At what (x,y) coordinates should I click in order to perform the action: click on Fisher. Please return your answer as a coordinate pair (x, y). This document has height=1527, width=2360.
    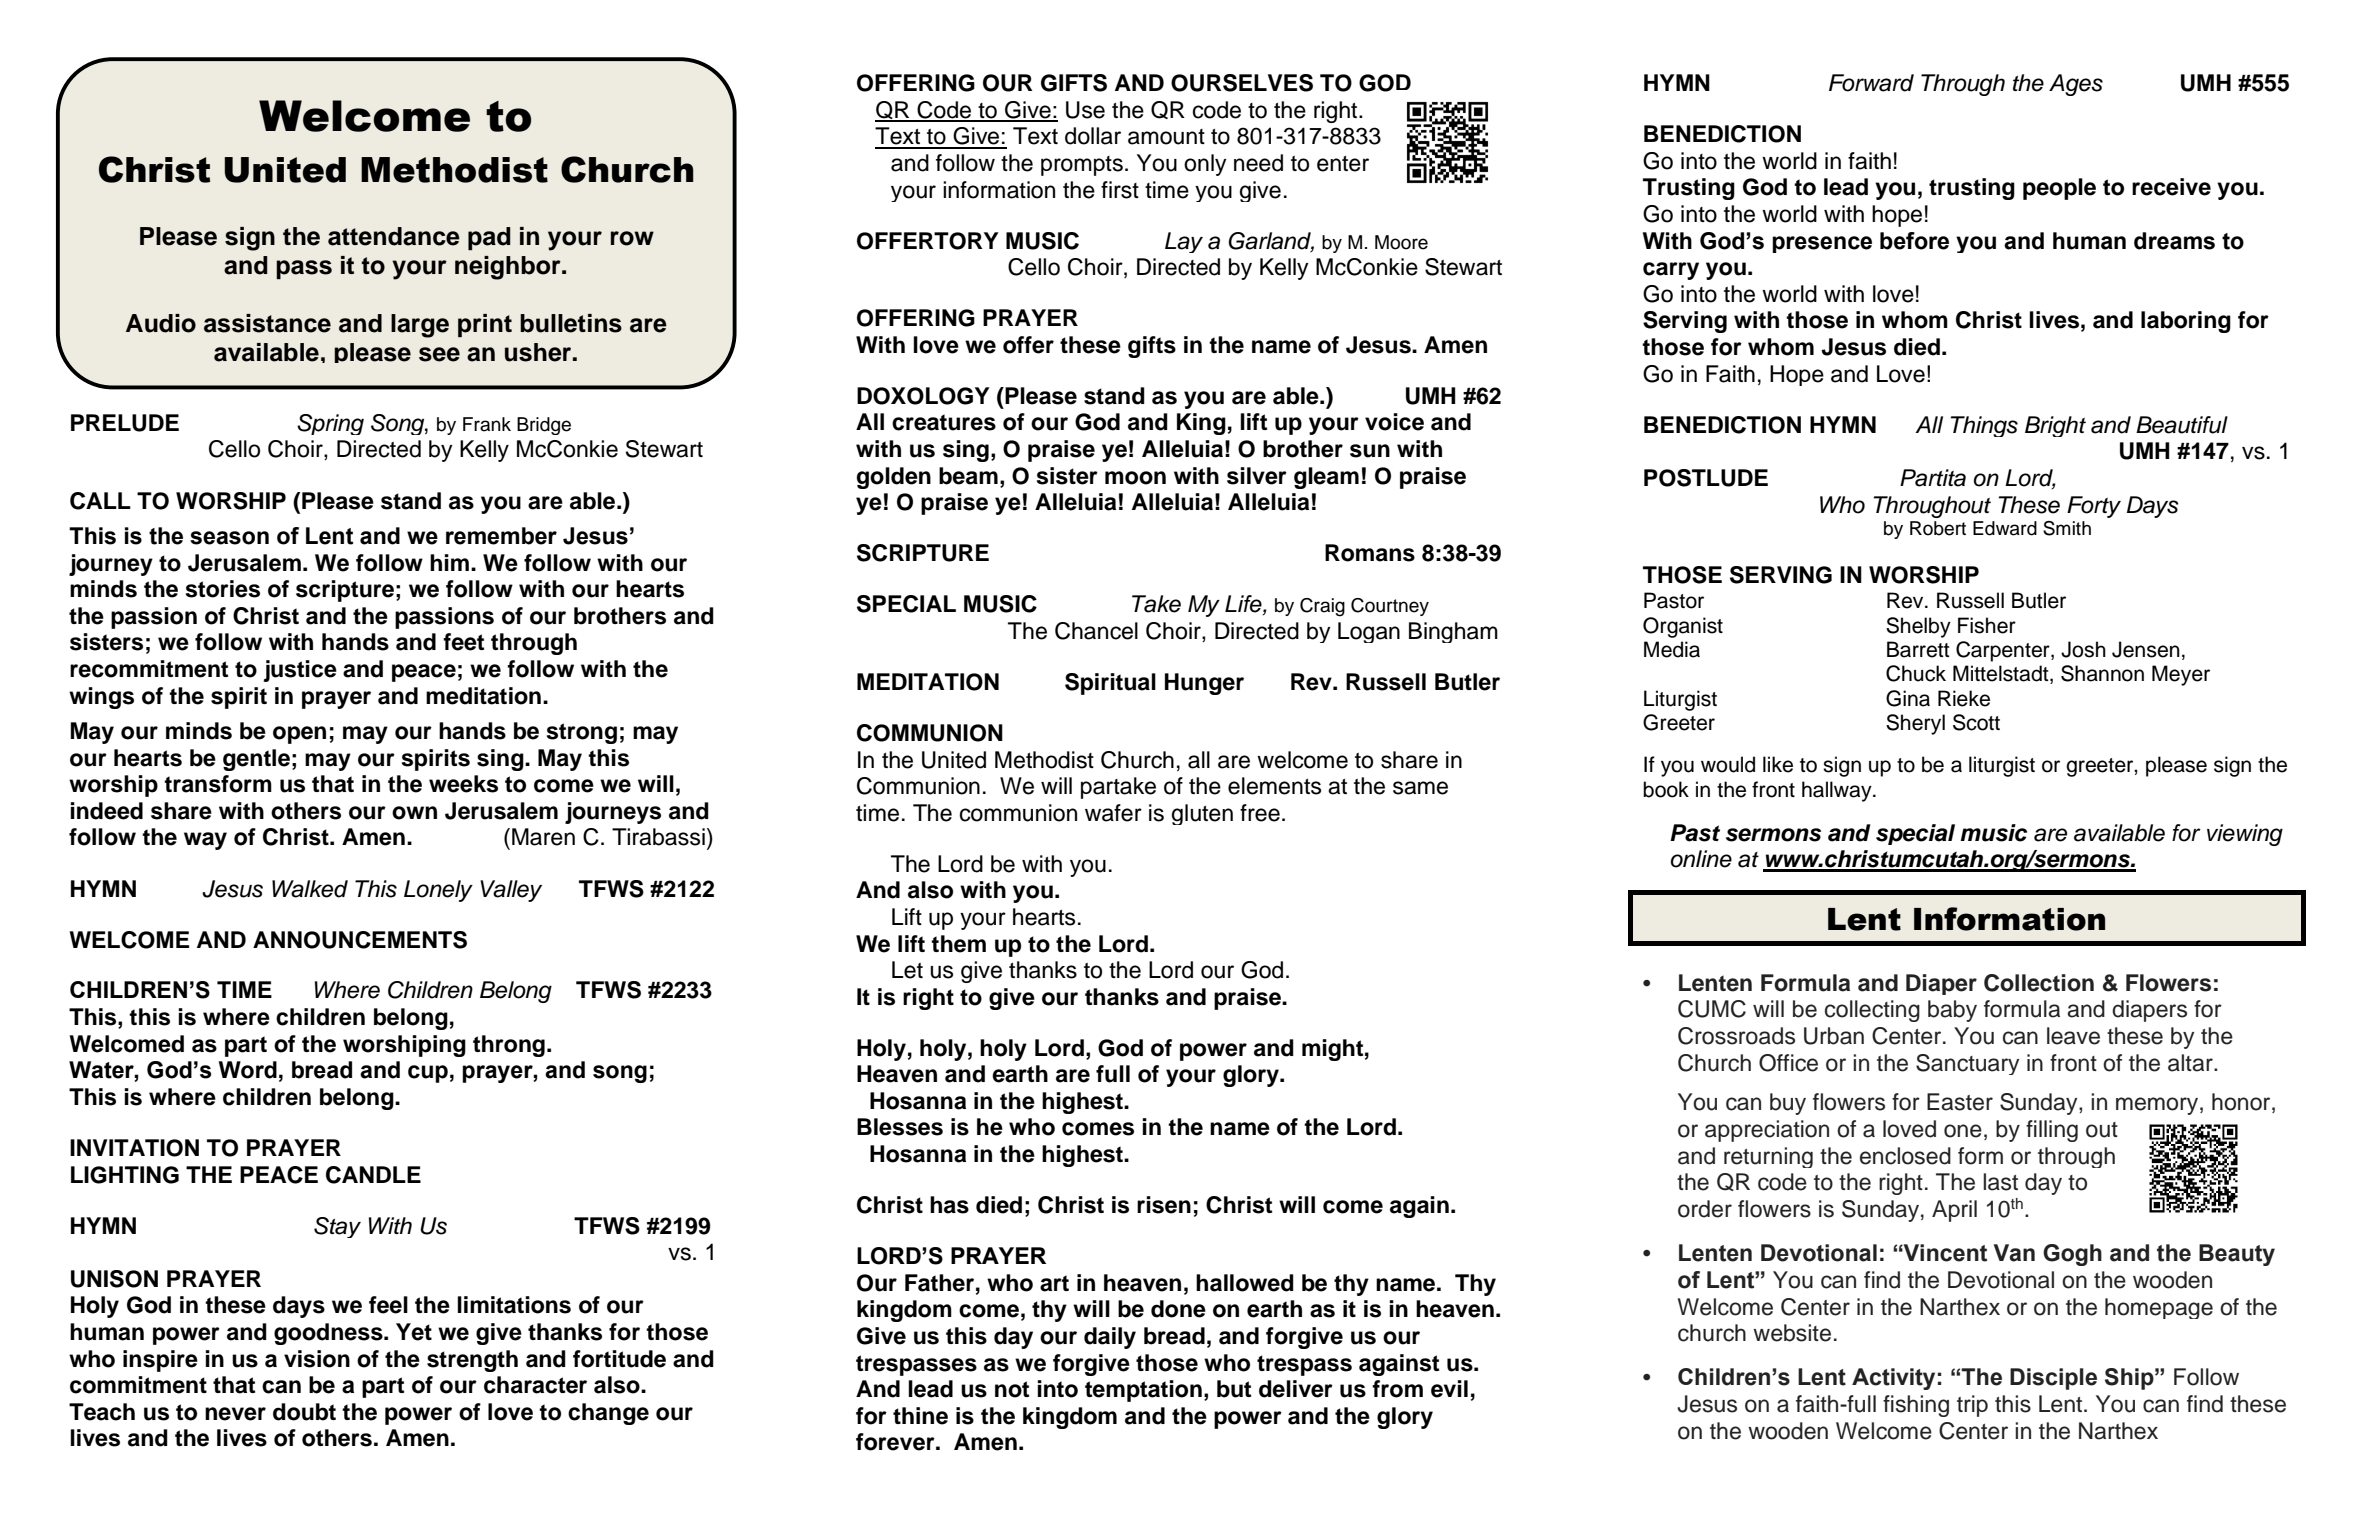
    Looking at the image, I should click on (1987, 625).
